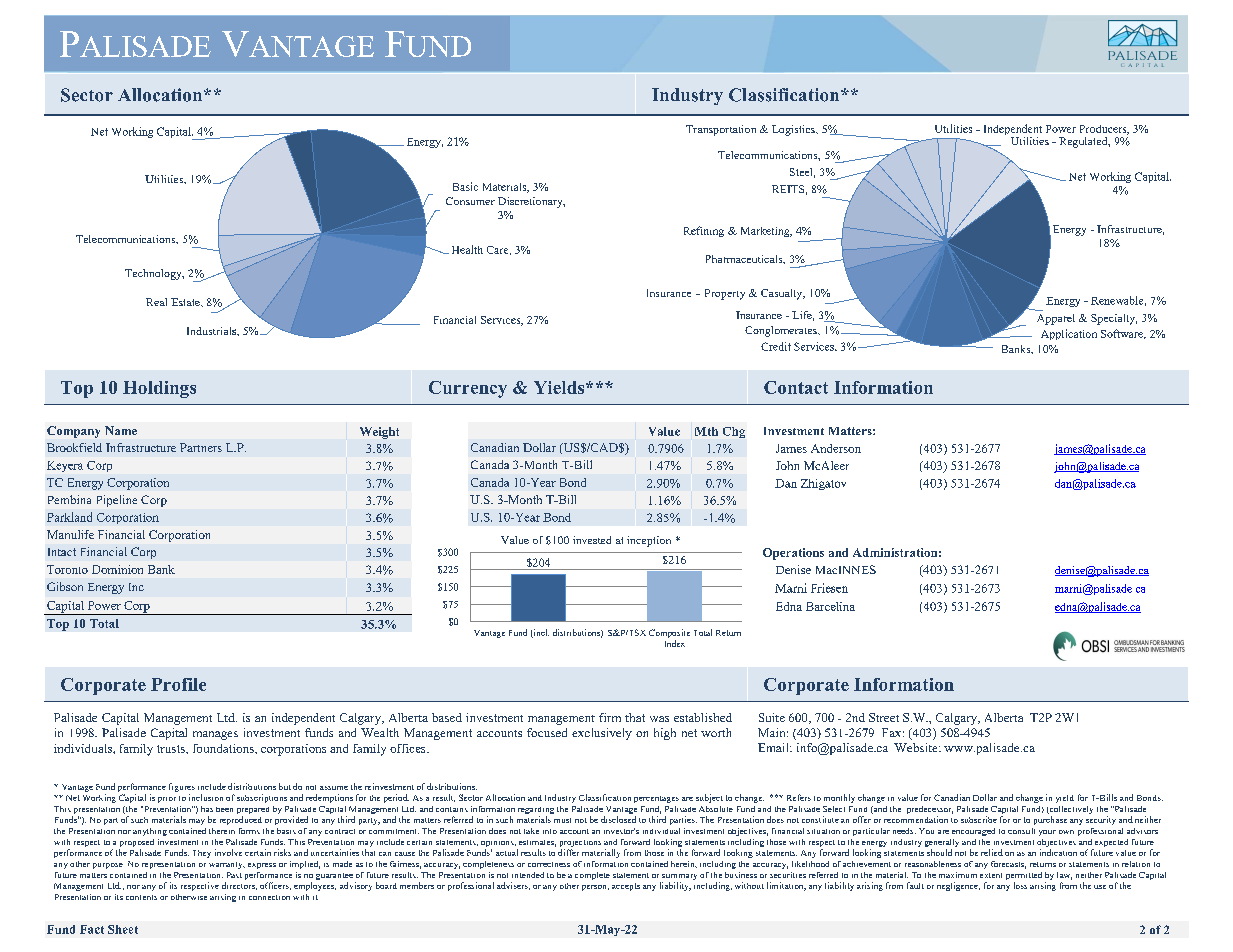  What do you see at coordinates (465, 186) in the screenshot?
I see `Basic` at bounding box center [465, 186].
